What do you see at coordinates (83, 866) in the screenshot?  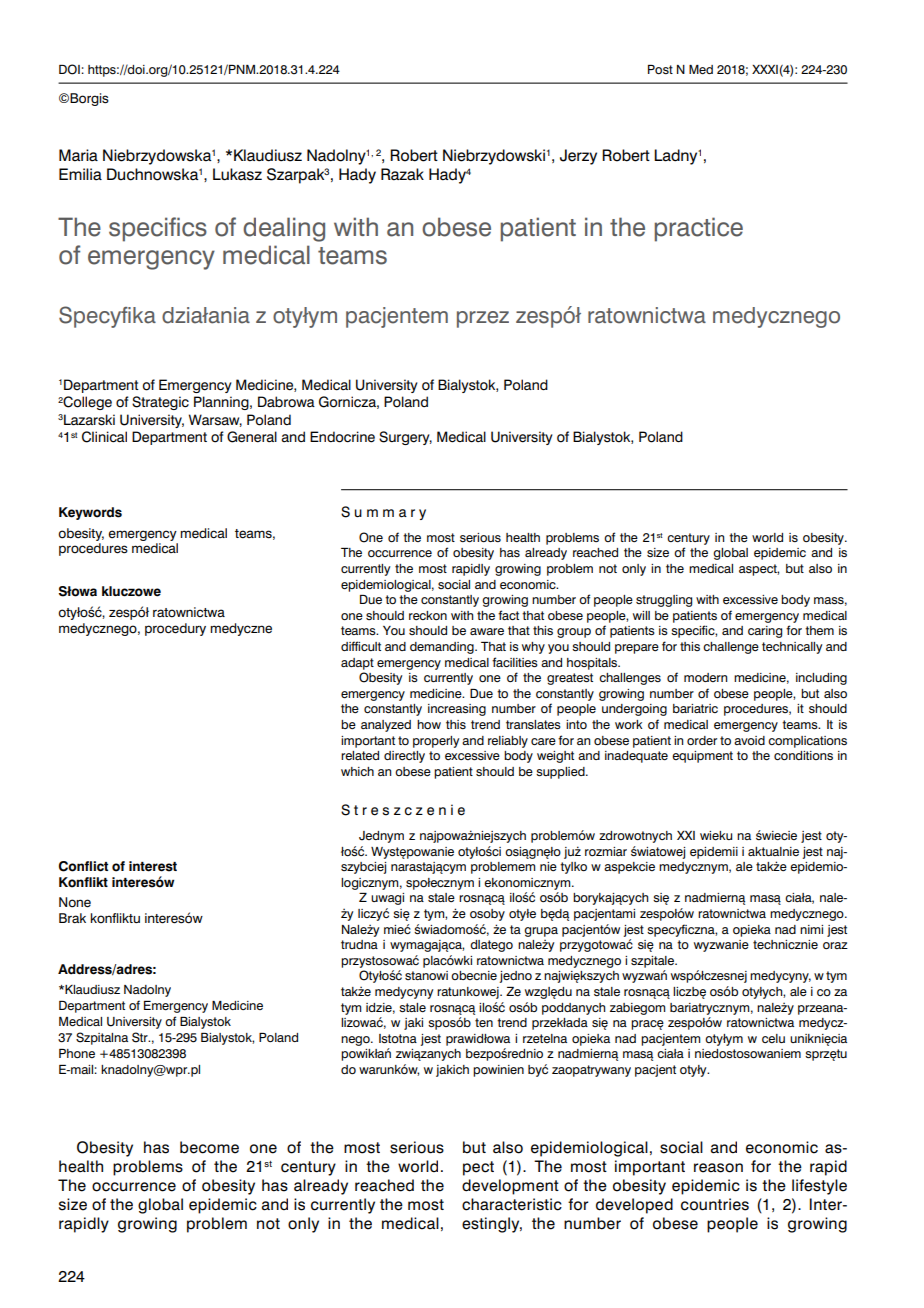 I see `Conflict` at bounding box center [83, 866].
